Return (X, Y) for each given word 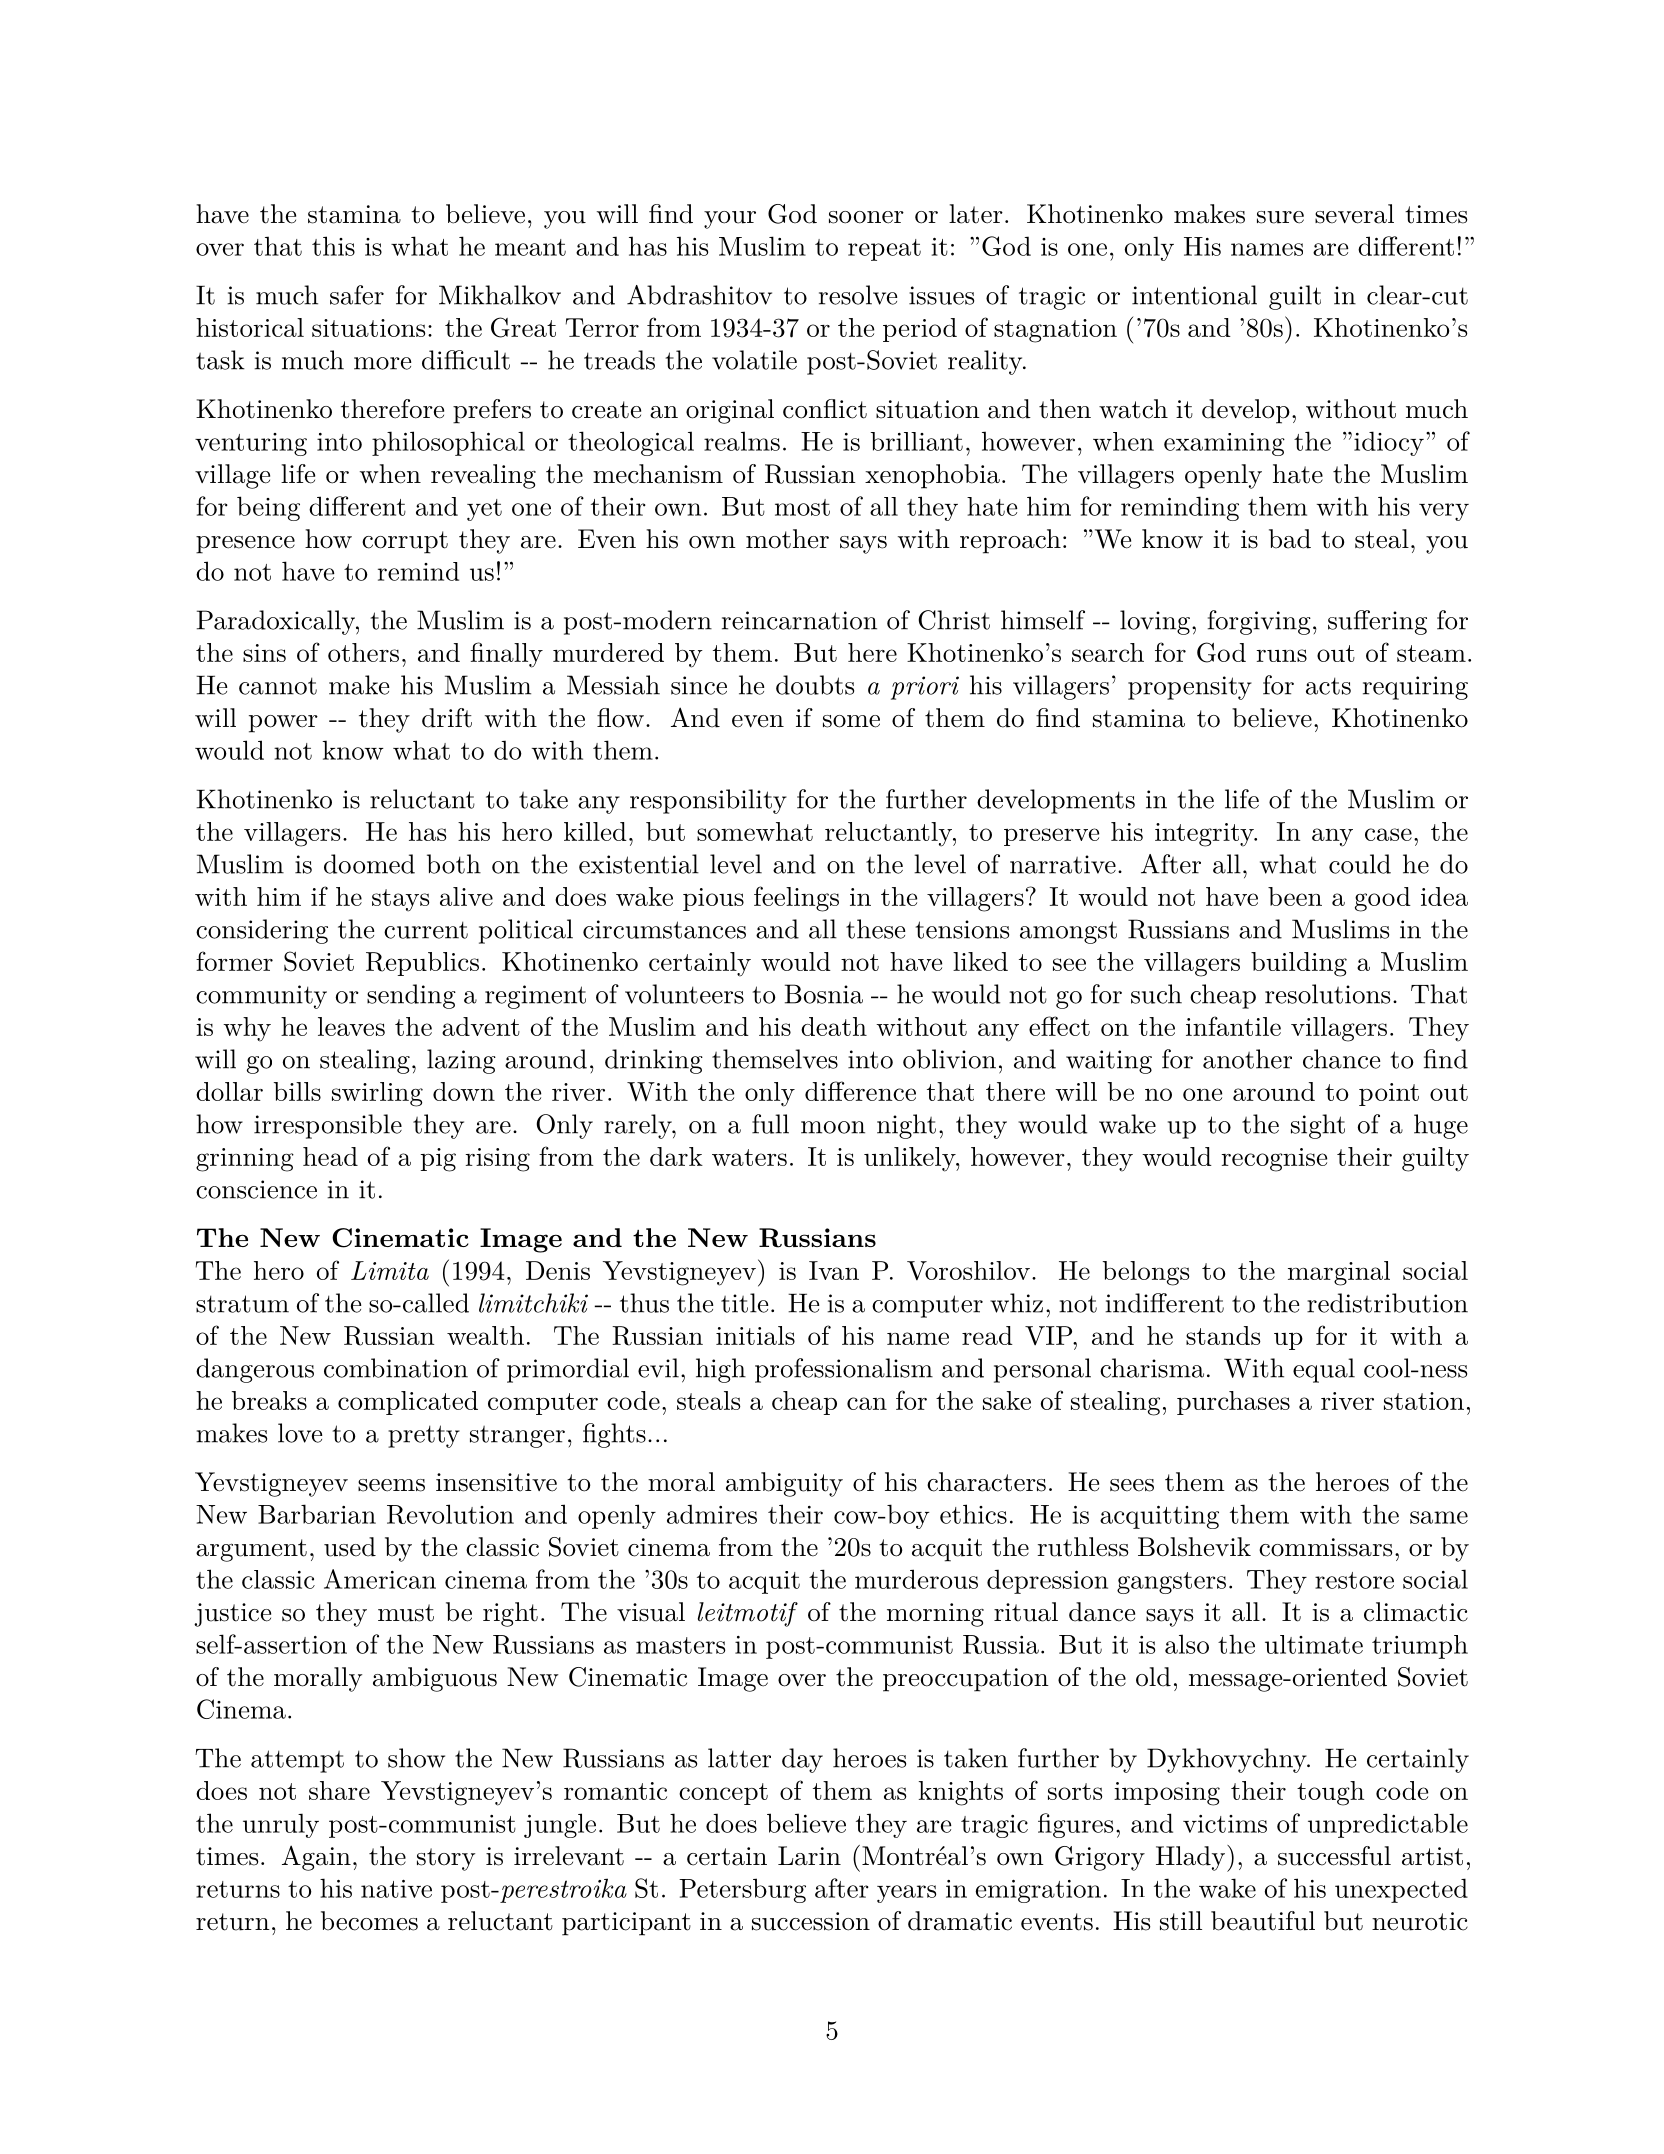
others (363, 652)
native (396, 1889)
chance (1341, 1059)
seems (391, 1485)
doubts (815, 685)
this (333, 246)
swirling (377, 1094)
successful (1334, 1856)
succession (811, 1921)
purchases (1233, 1403)
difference (860, 1091)
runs (1281, 655)
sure (1280, 217)
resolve (858, 295)
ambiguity (784, 1484)
